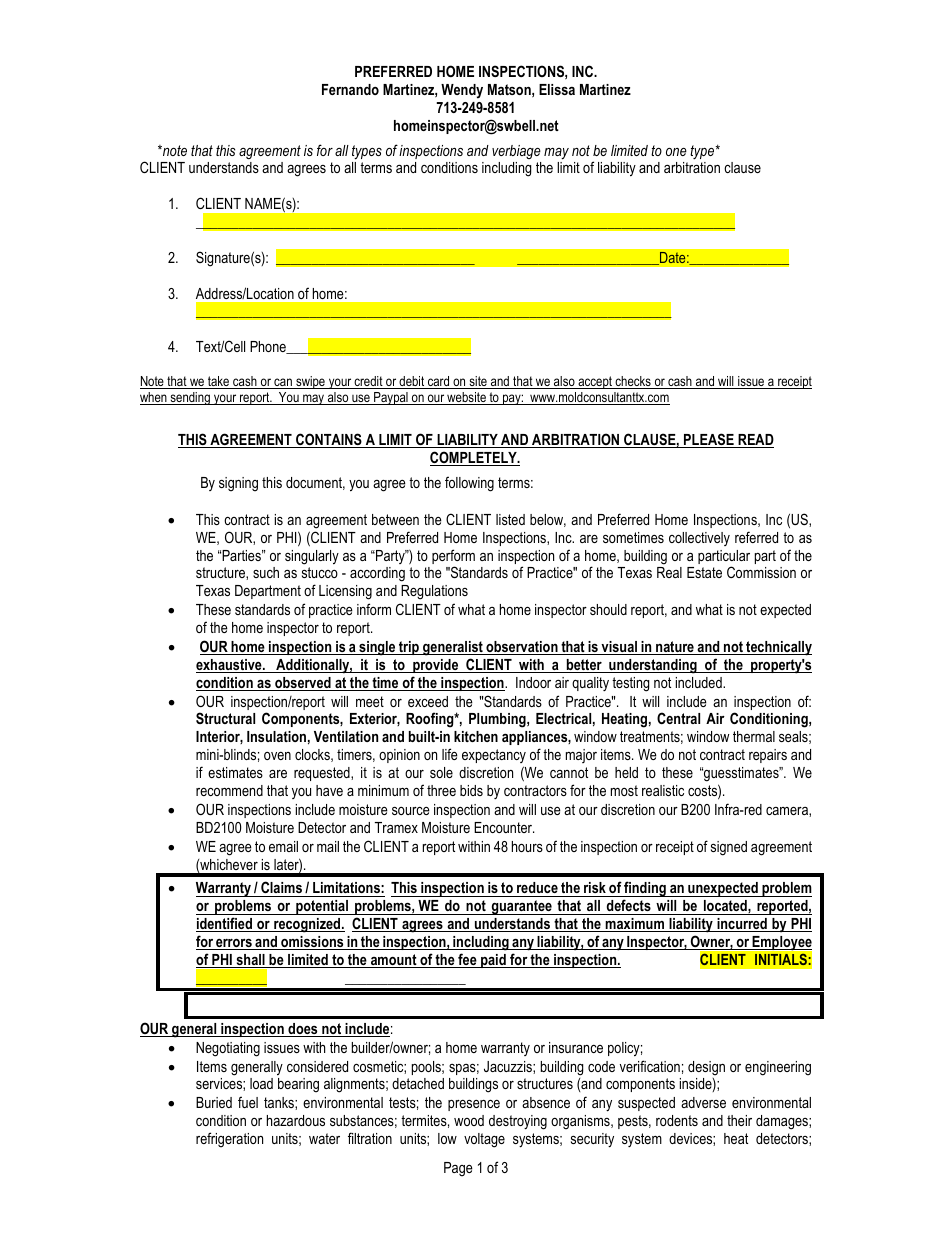 Image resolution: width=952 pixels, height=1233 pixels. What do you see at coordinates (229, 790) in the screenshot?
I see `recommend` at bounding box center [229, 790].
